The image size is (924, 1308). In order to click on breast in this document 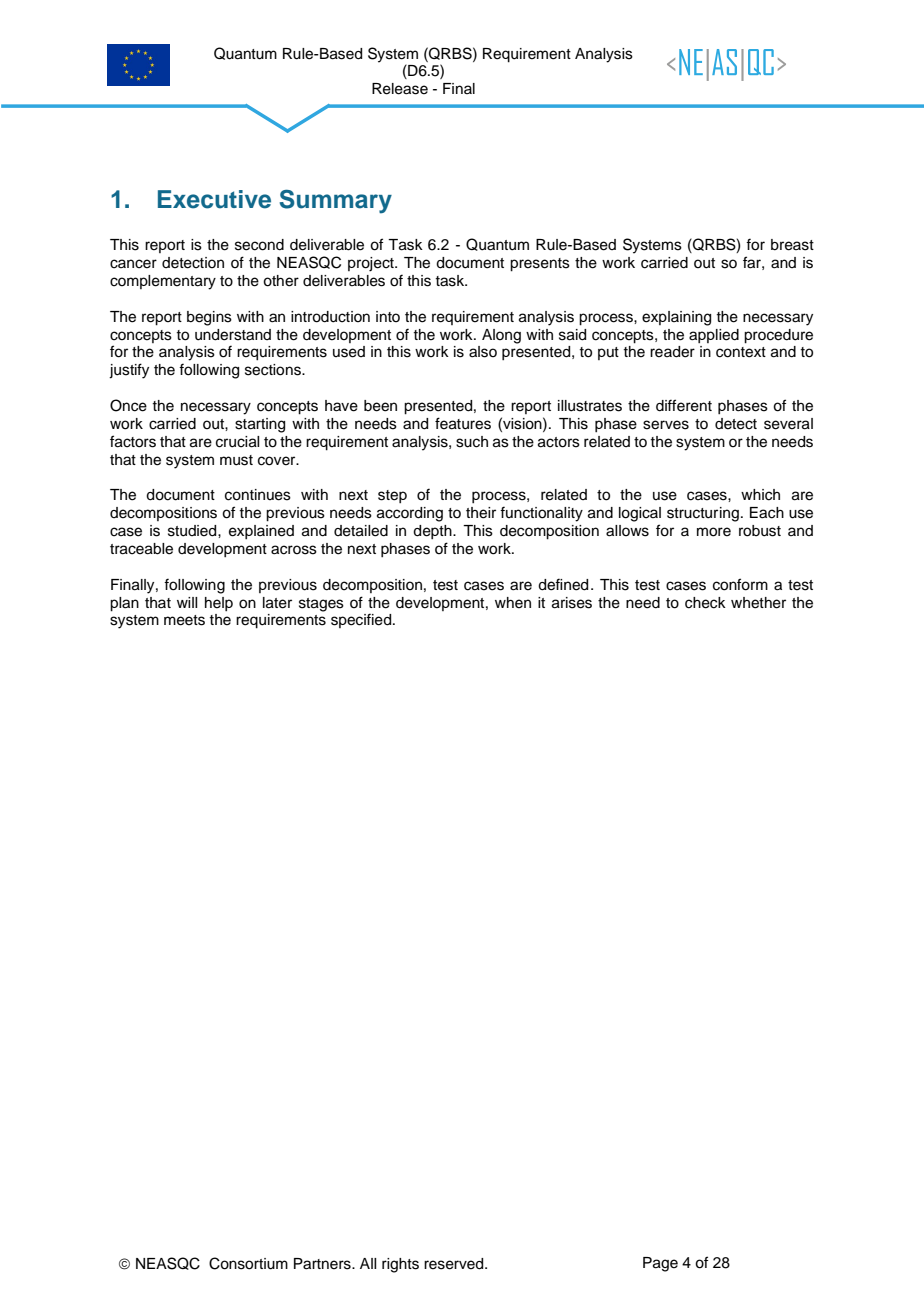, I will do `click(792, 245)`.
